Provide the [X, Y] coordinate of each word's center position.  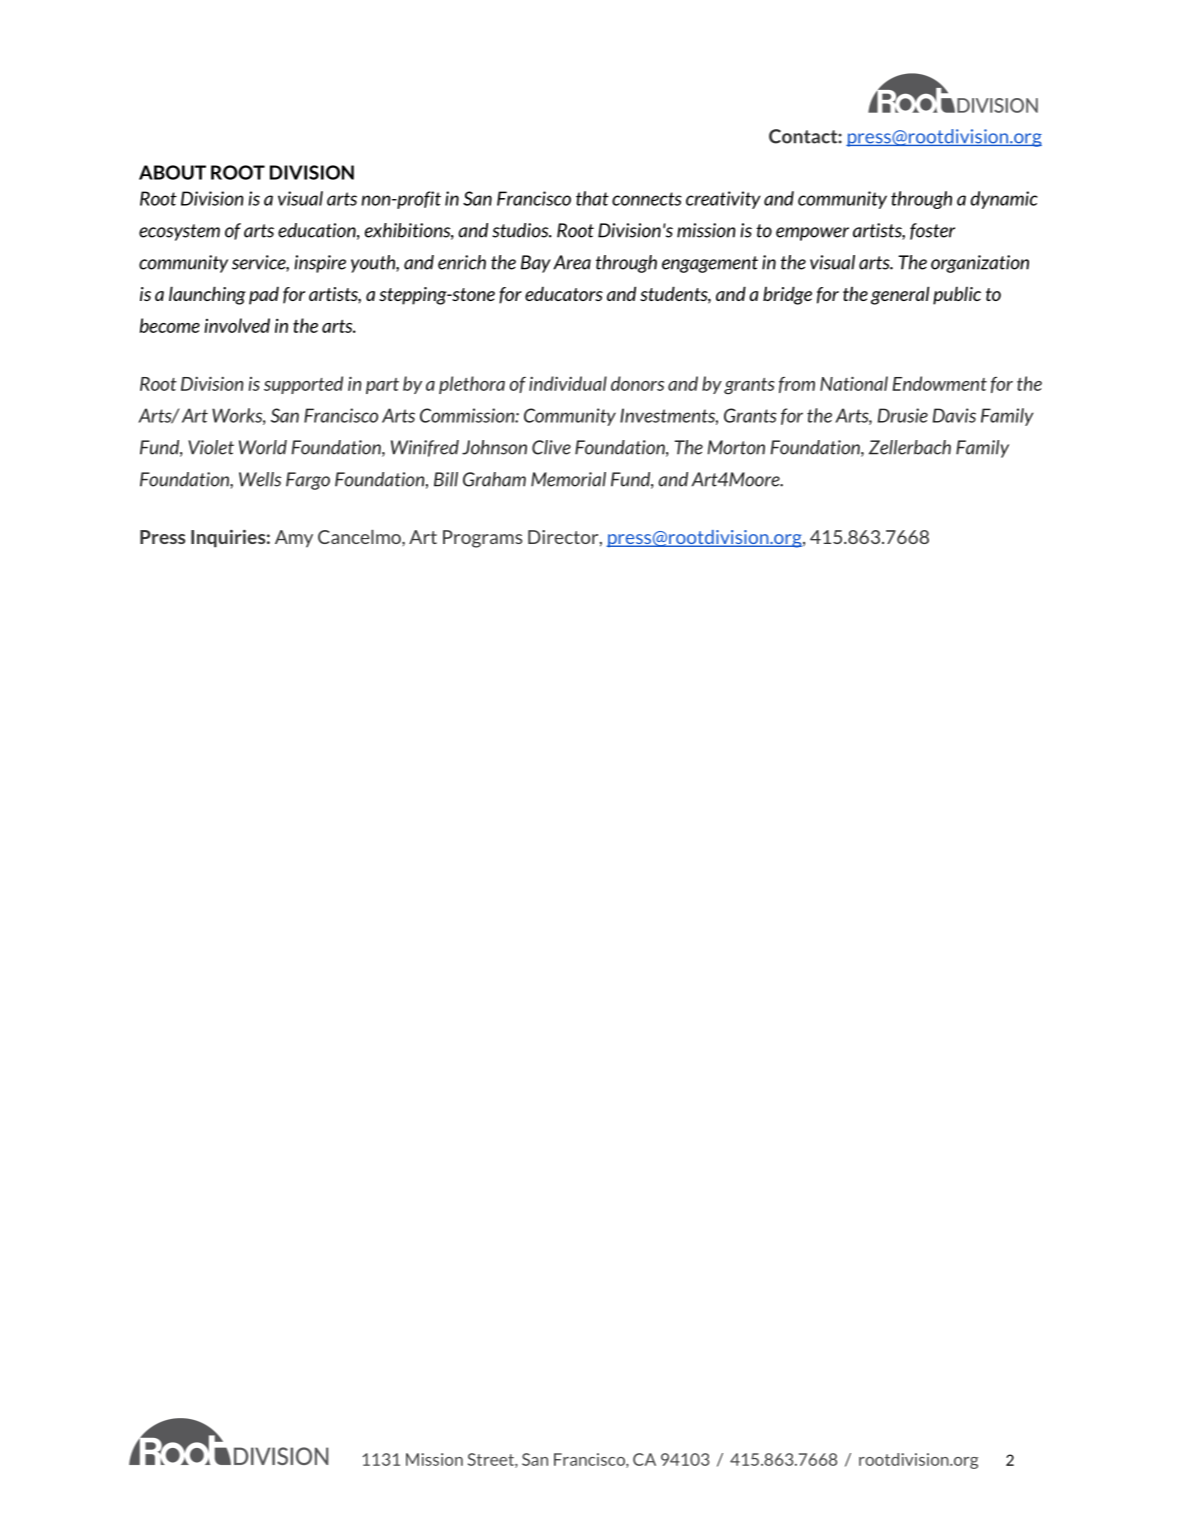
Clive [551, 447]
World [263, 447]
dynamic [1004, 200]
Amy [294, 539]
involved [237, 325]
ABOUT [172, 172]
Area [572, 262]
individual [568, 383]
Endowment [940, 383]
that [592, 198]
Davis [954, 415]
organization [980, 264]
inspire [320, 264]
